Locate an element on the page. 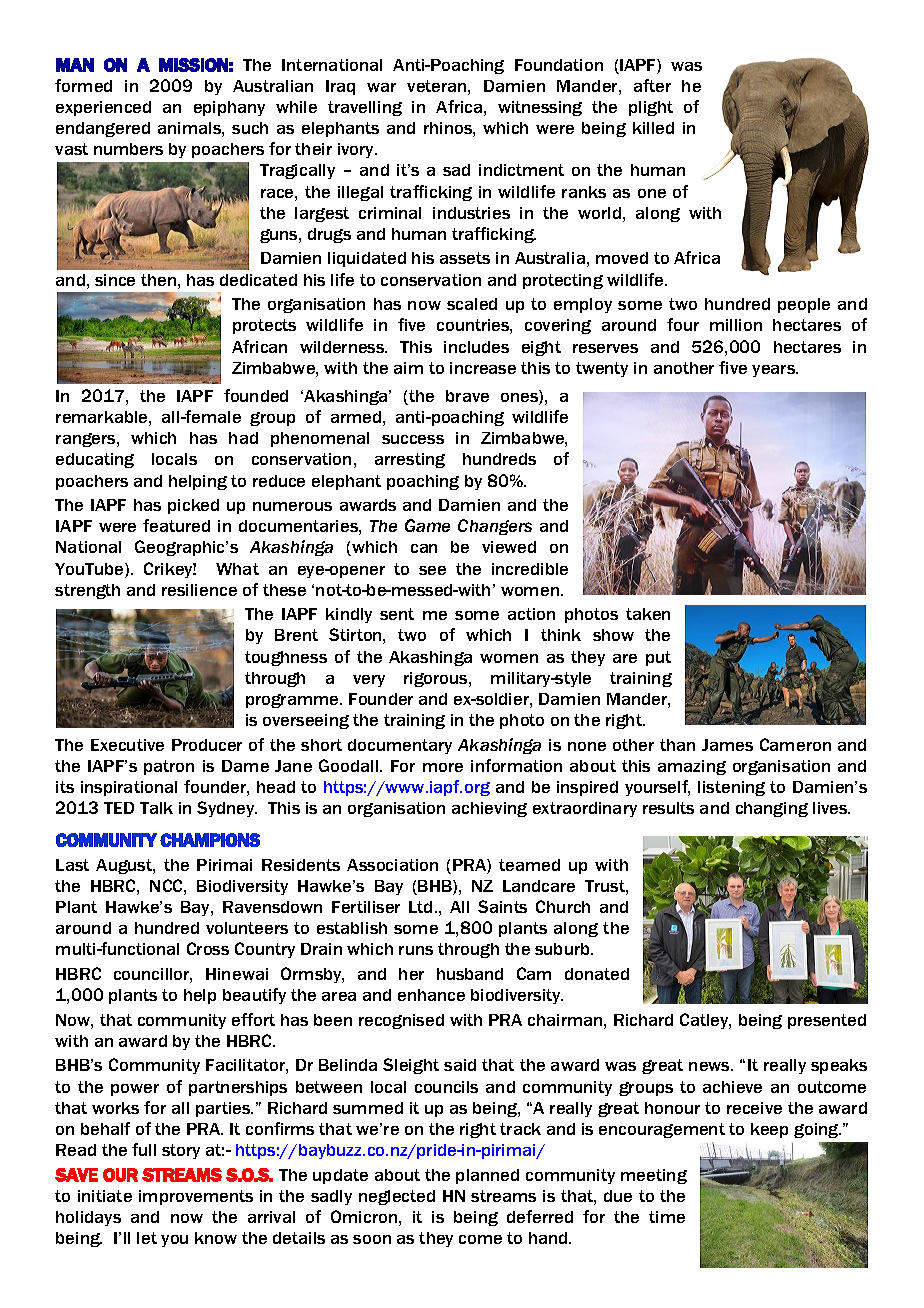  Ltd is located at coordinates (420, 907).
